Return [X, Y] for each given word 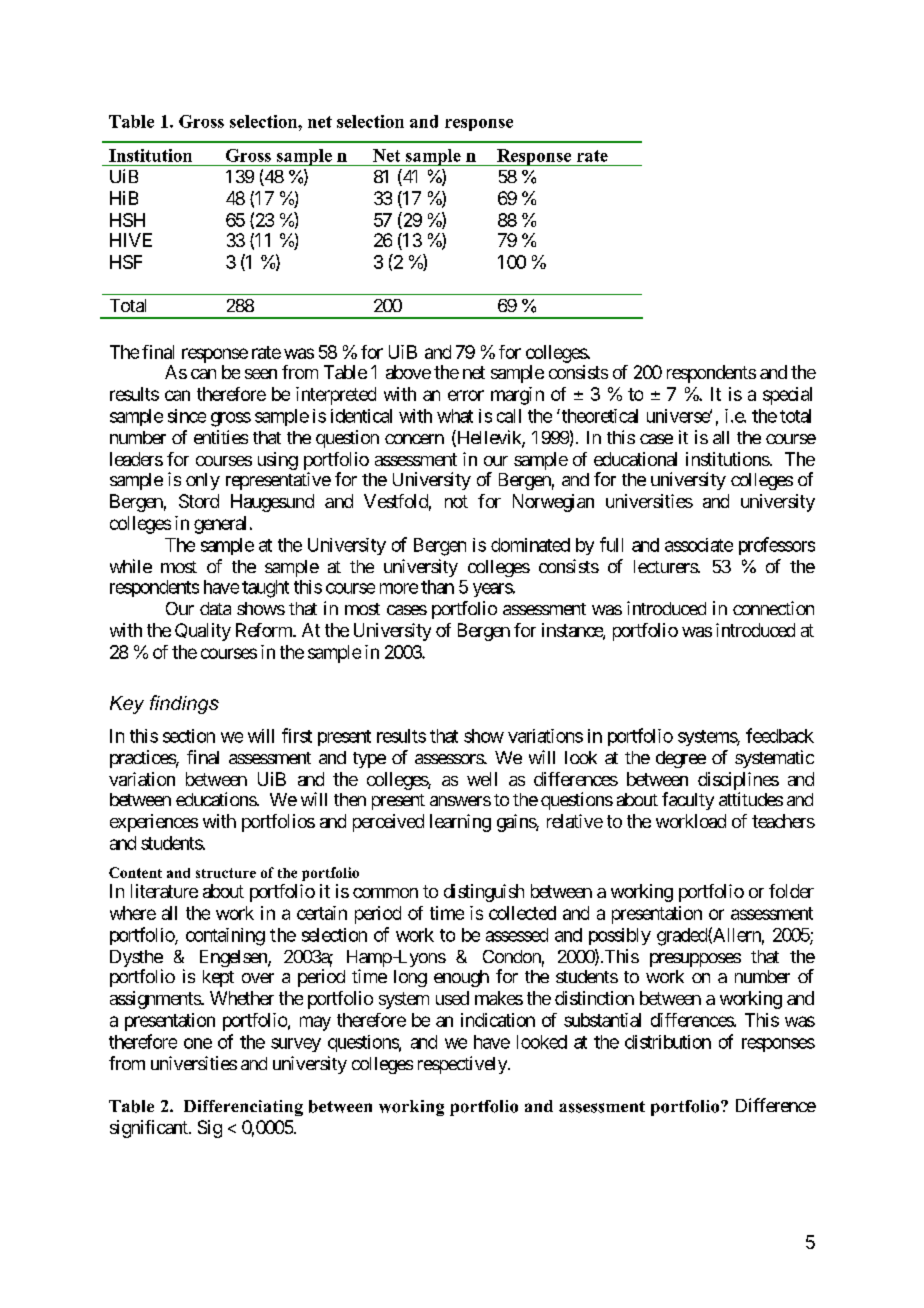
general [220, 525]
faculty [688, 801]
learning [460, 823]
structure [226, 873]
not [456, 501]
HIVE [131, 240]
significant [150, 1129]
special [787, 396]
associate [699, 545]
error [466, 395]
